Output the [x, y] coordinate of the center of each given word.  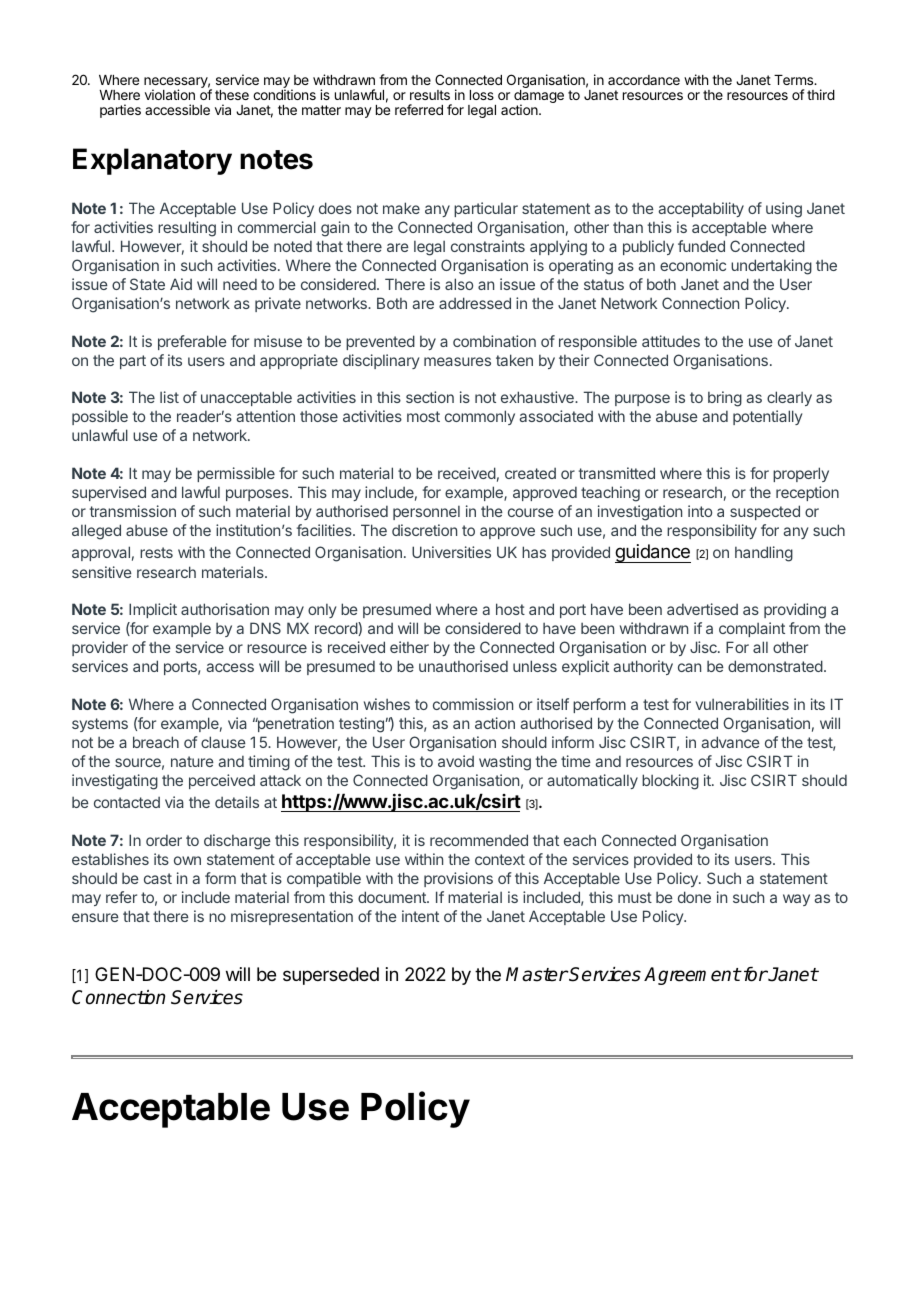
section [430, 397]
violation [170, 94]
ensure [95, 917]
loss [482, 95]
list [169, 397]
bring [725, 399]
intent [420, 916]
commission [473, 704]
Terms [795, 80]
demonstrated [775, 666]
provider [100, 648]
